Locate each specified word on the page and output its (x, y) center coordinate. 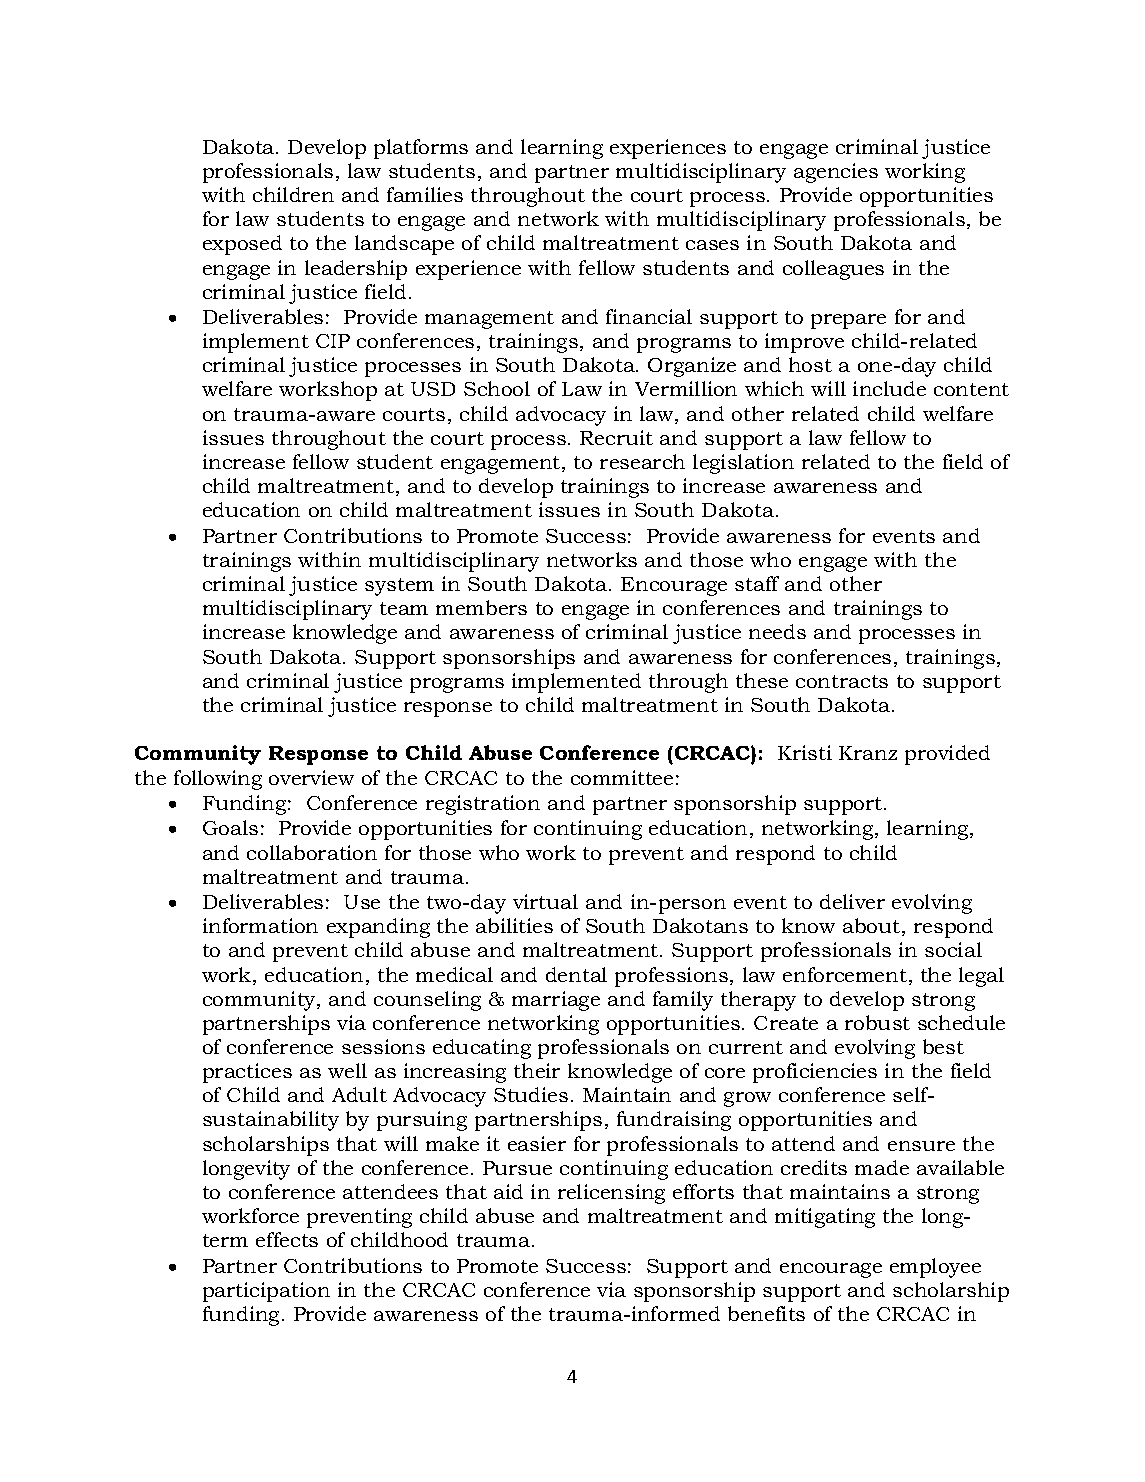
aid (508, 1191)
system (399, 587)
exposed (242, 245)
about (873, 927)
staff (757, 583)
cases (712, 245)
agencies (836, 173)
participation (266, 1292)
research (642, 461)
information (260, 925)
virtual (545, 901)
